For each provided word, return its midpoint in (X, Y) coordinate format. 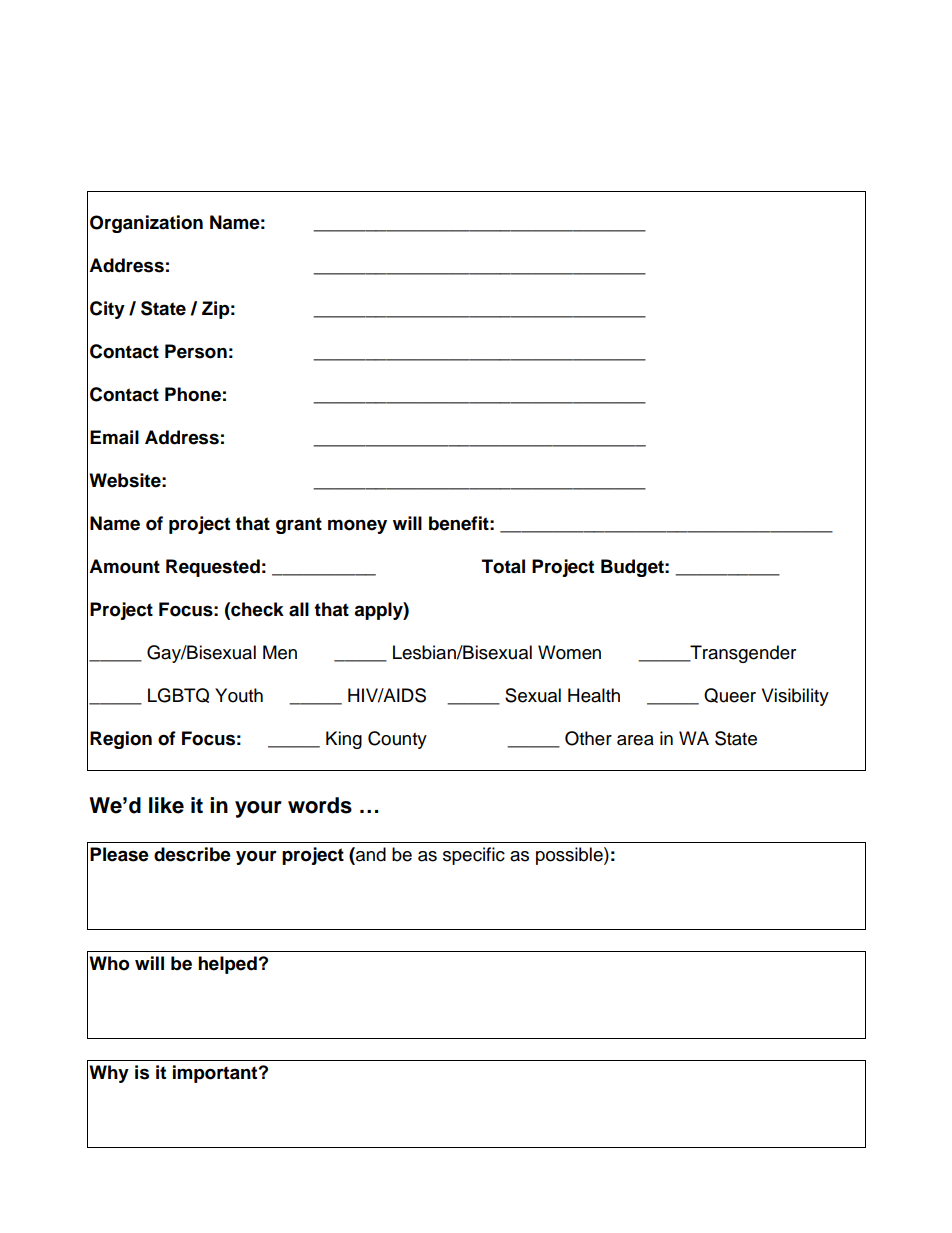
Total (503, 566)
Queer (730, 695)
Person (196, 351)
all (299, 609)
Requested (213, 568)
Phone (193, 394)
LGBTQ (178, 695)
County (397, 740)
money (357, 526)
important (216, 1074)
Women (569, 652)
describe (192, 854)
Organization (146, 224)
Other (588, 738)
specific (474, 856)
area (635, 740)
